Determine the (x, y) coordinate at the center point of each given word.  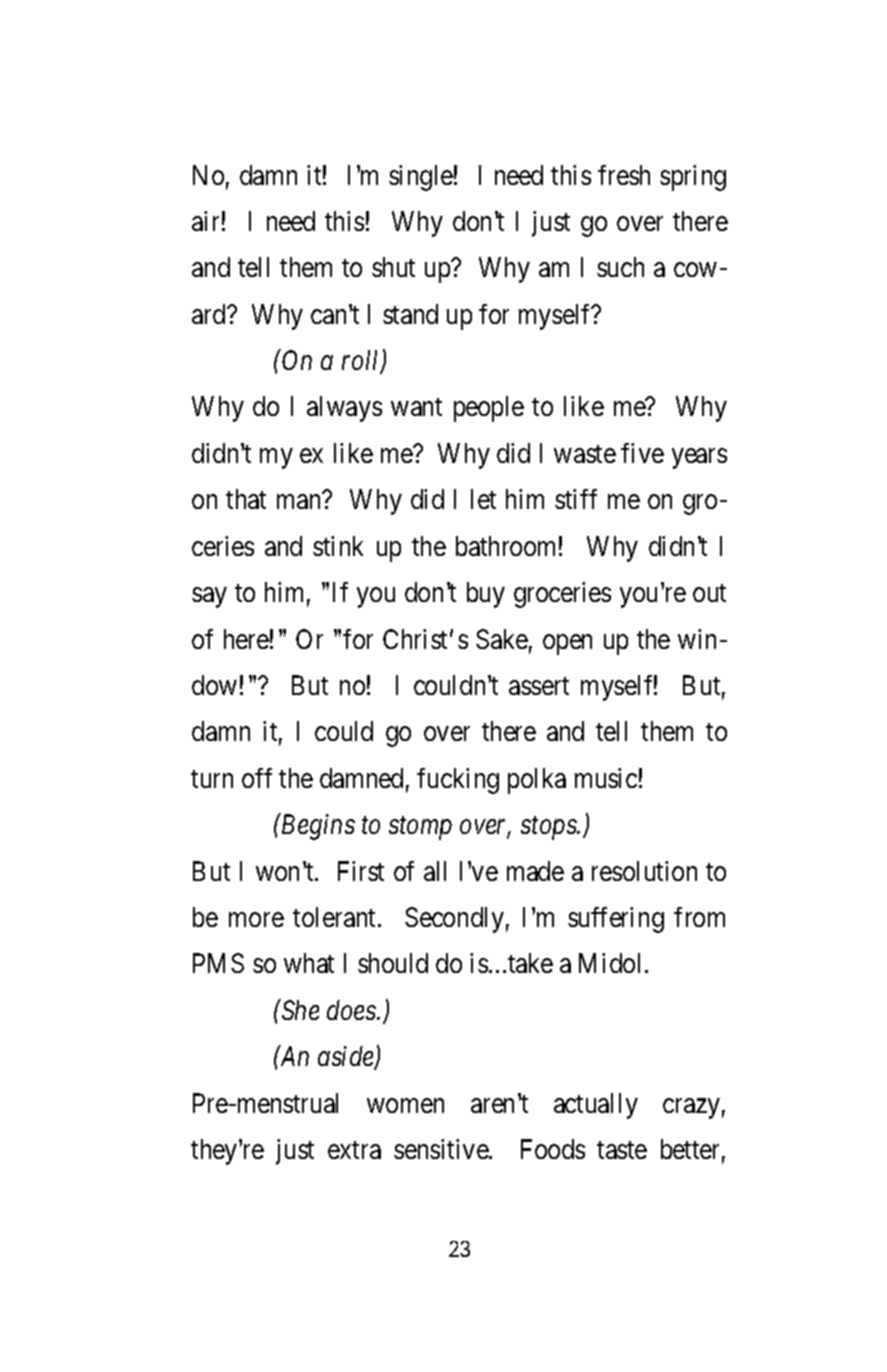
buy (486, 595)
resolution (644, 871)
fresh (624, 175)
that (246, 499)
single (421, 178)
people (489, 409)
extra (354, 1150)
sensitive (442, 1149)
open (567, 644)
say (209, 598)
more (256, 920)
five (642, 453)
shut (393, 267)
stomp (420, 829)
